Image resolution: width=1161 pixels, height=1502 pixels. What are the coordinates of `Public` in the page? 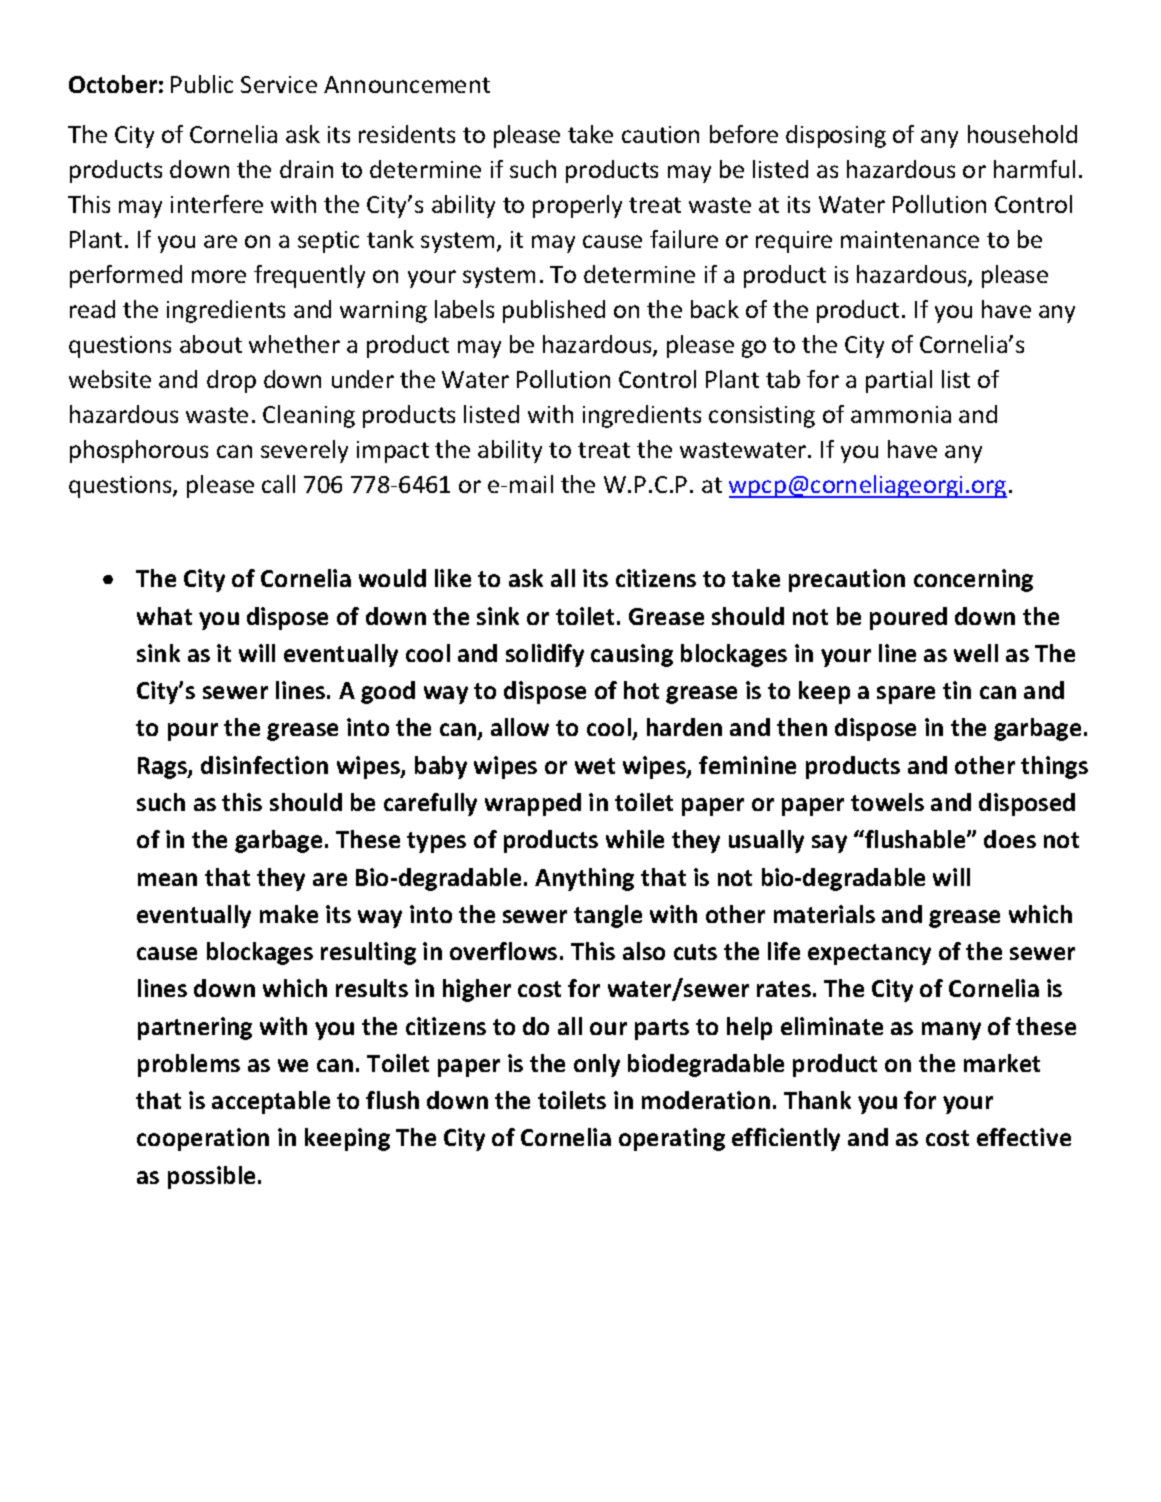 It's located at (202, 84).
